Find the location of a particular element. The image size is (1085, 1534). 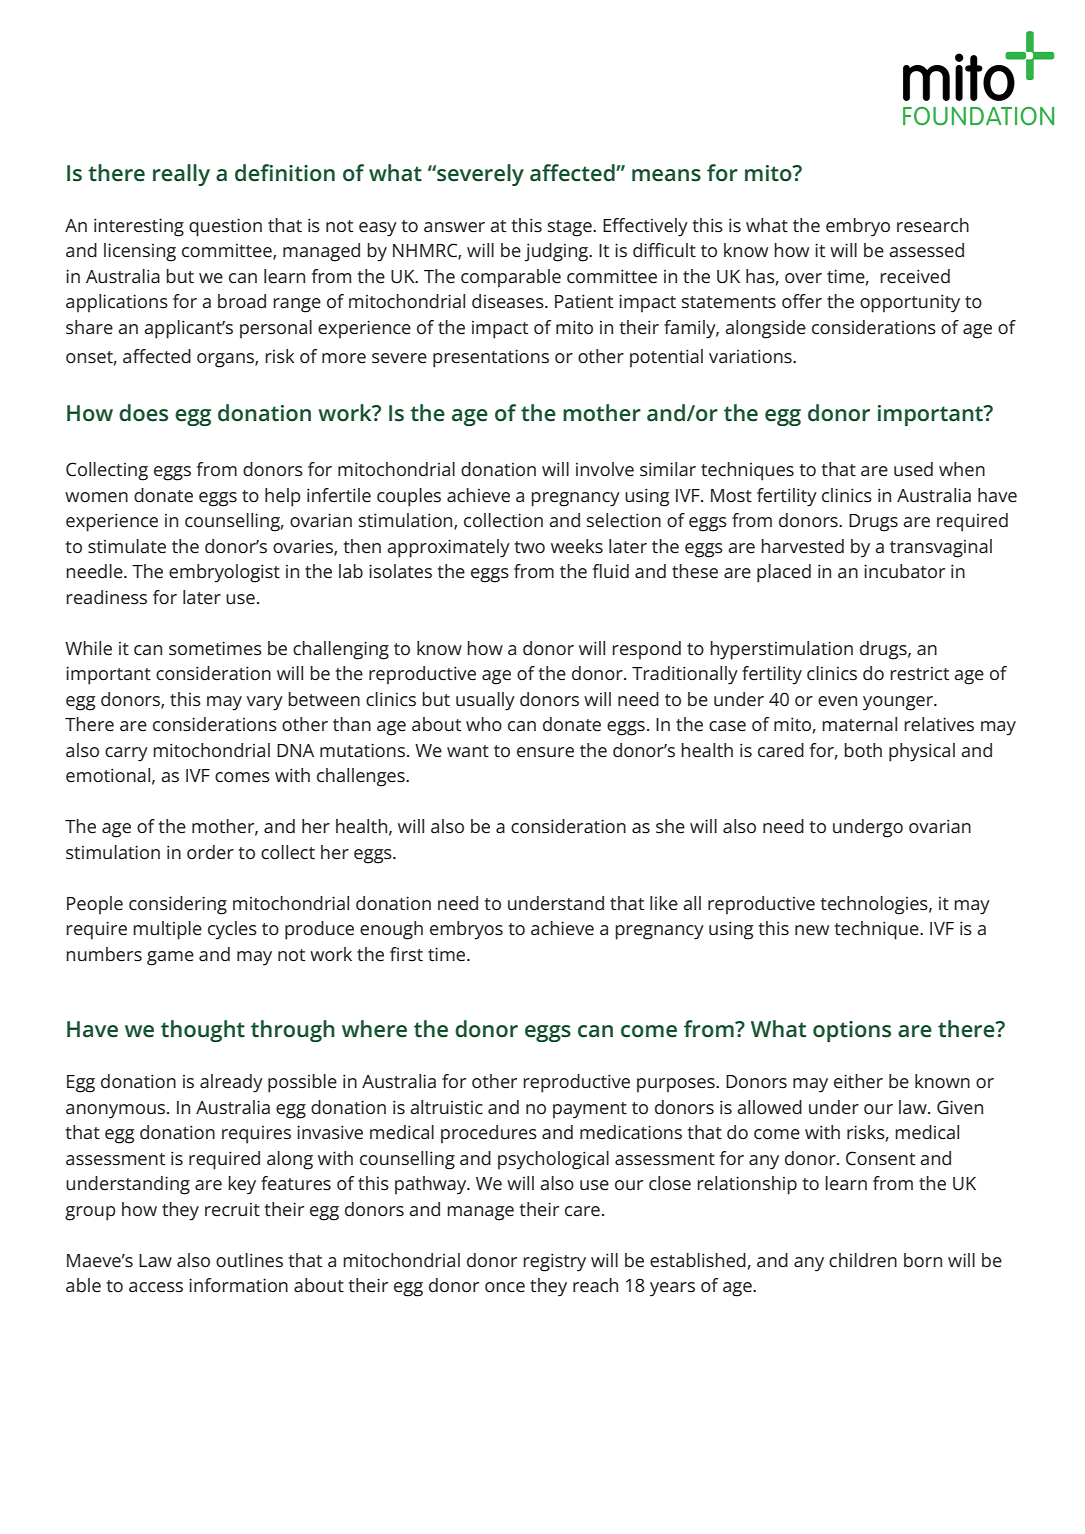

carry is located at coordinates (126, 754).
